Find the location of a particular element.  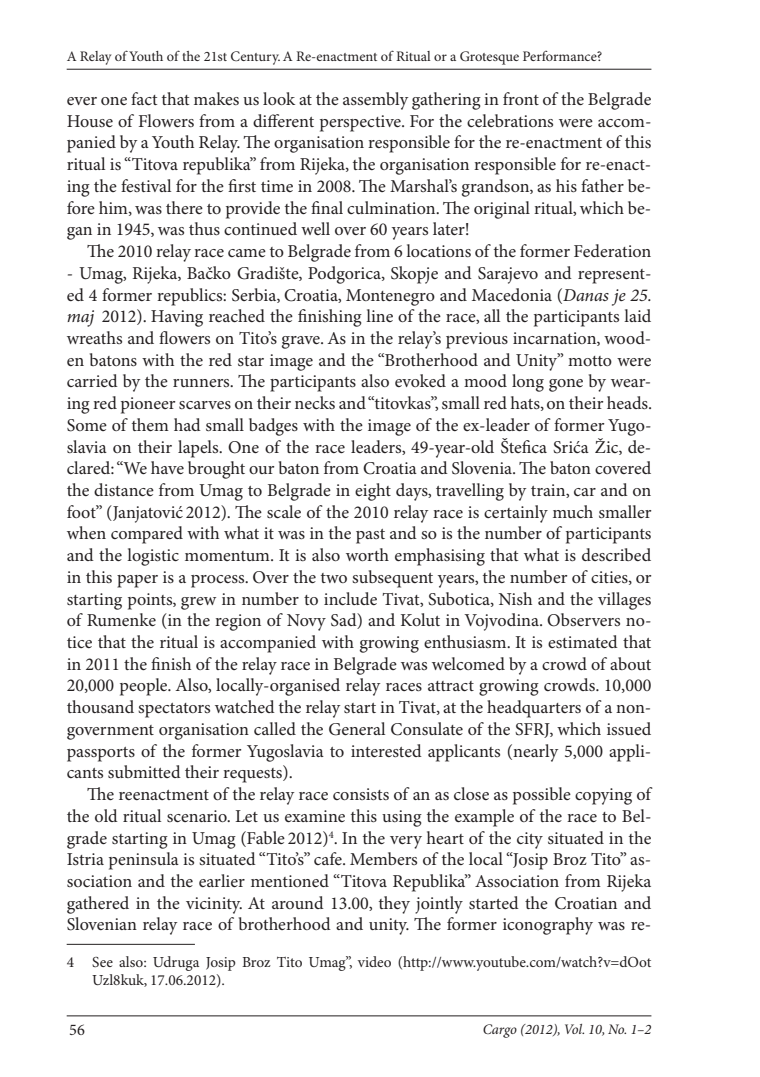

consists is located at coordinates (361, 794).
